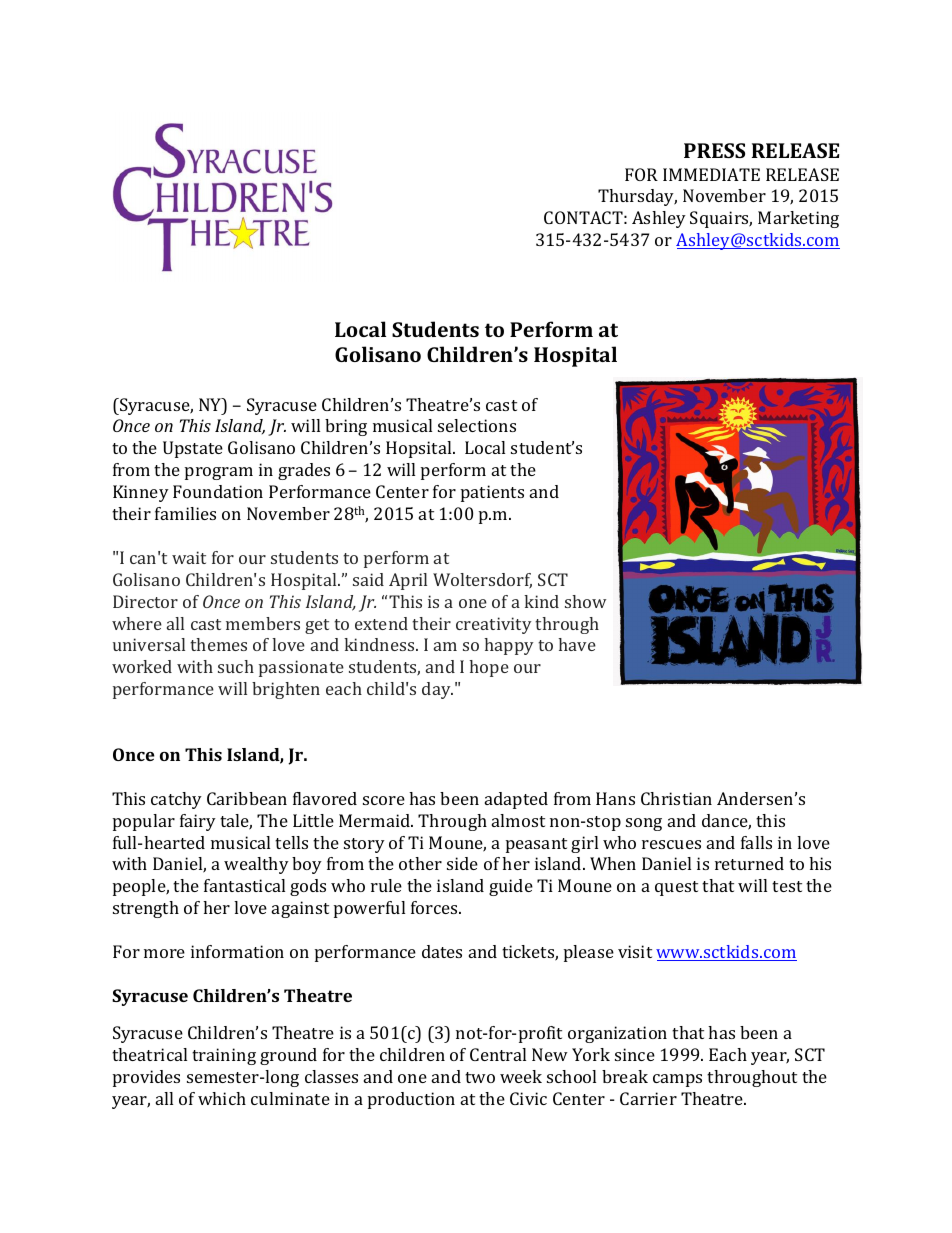  I want to click on show, so click(585, 601).
